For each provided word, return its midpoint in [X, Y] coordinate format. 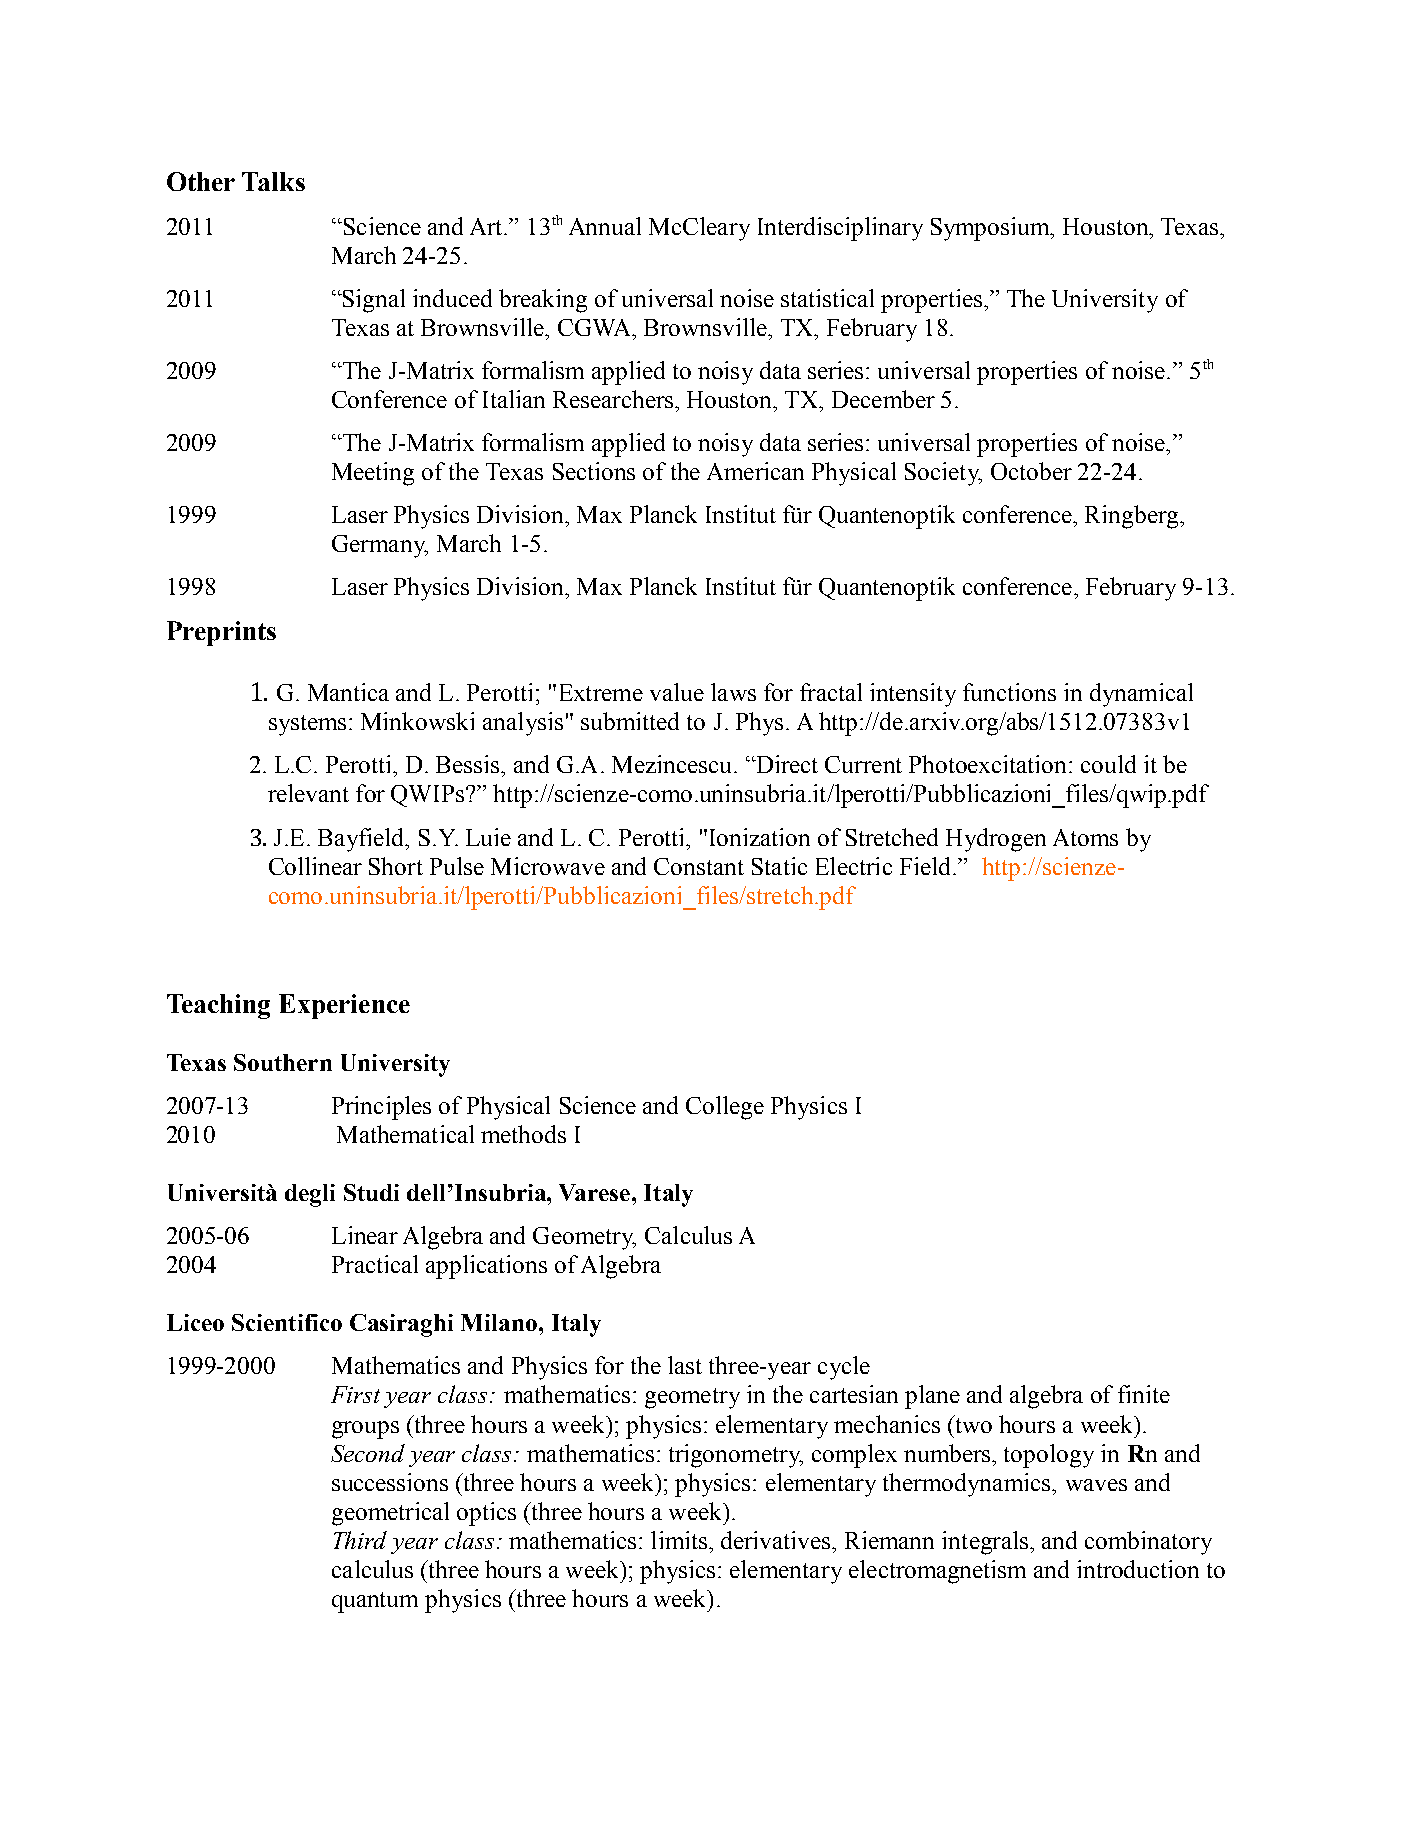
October [1031, 471]
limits [680, 1540]
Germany [380, 546]
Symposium [992, 229]
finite [1144, 1394]
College [725, 1108]
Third [360, 1540]
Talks [273, 181]
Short [396, 866]
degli [310, 1195]
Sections [594, 471]
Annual [605, 226]
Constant [699, 866]
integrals [985, 1543]
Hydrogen [996, 840]
